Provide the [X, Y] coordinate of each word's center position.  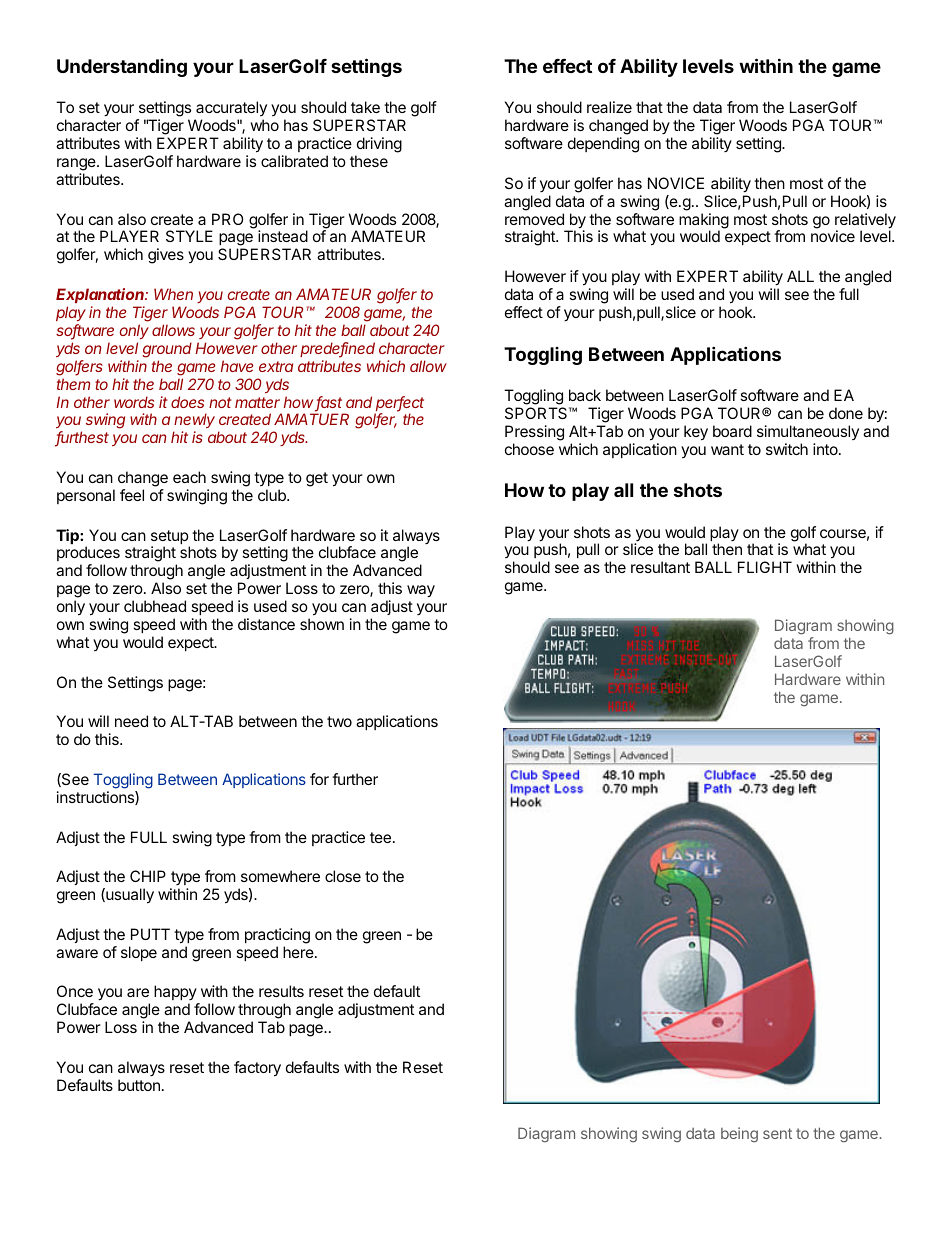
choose [529, 449]
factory [257, 1069]
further [355, 779]
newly [194, 422]
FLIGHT [765, 567]
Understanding [122, 68]
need [131, 721]
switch [787, 449]
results [281, 991]
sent [777, 1133]
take [365, 107]
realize [609, 107]
